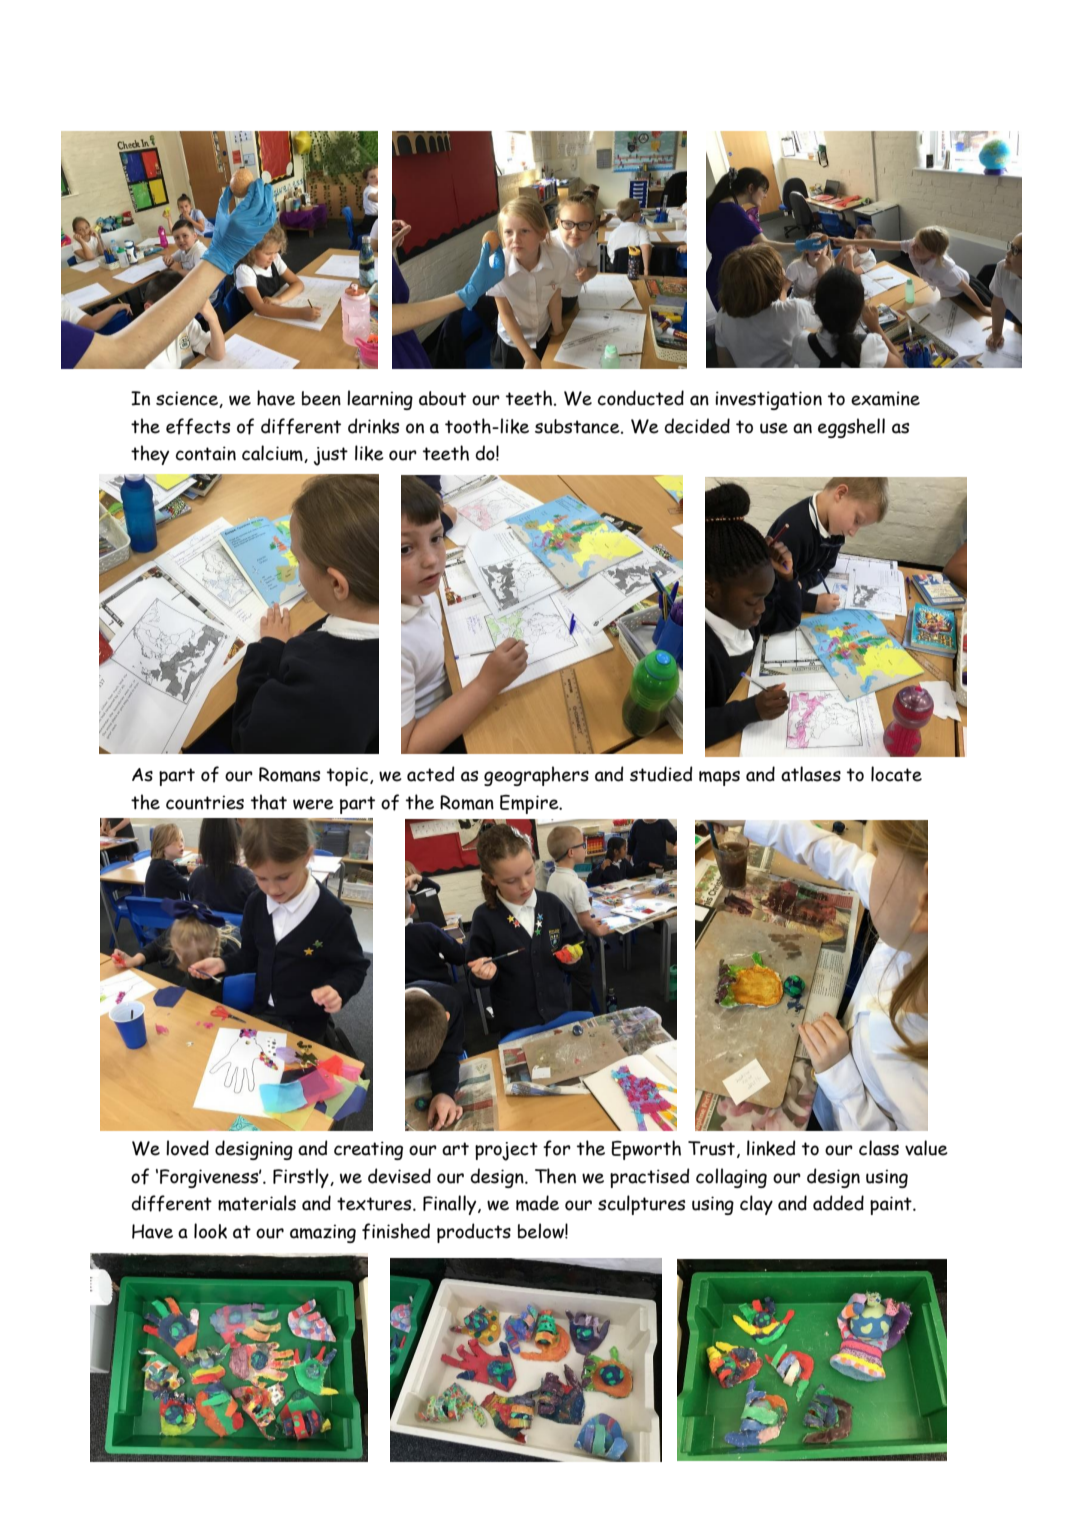 This screenshot has height=1534, width=1085. What do you see at coordinates (349, 776) in the screenshot?
I see `topic` at bounding box center [349, 776].
